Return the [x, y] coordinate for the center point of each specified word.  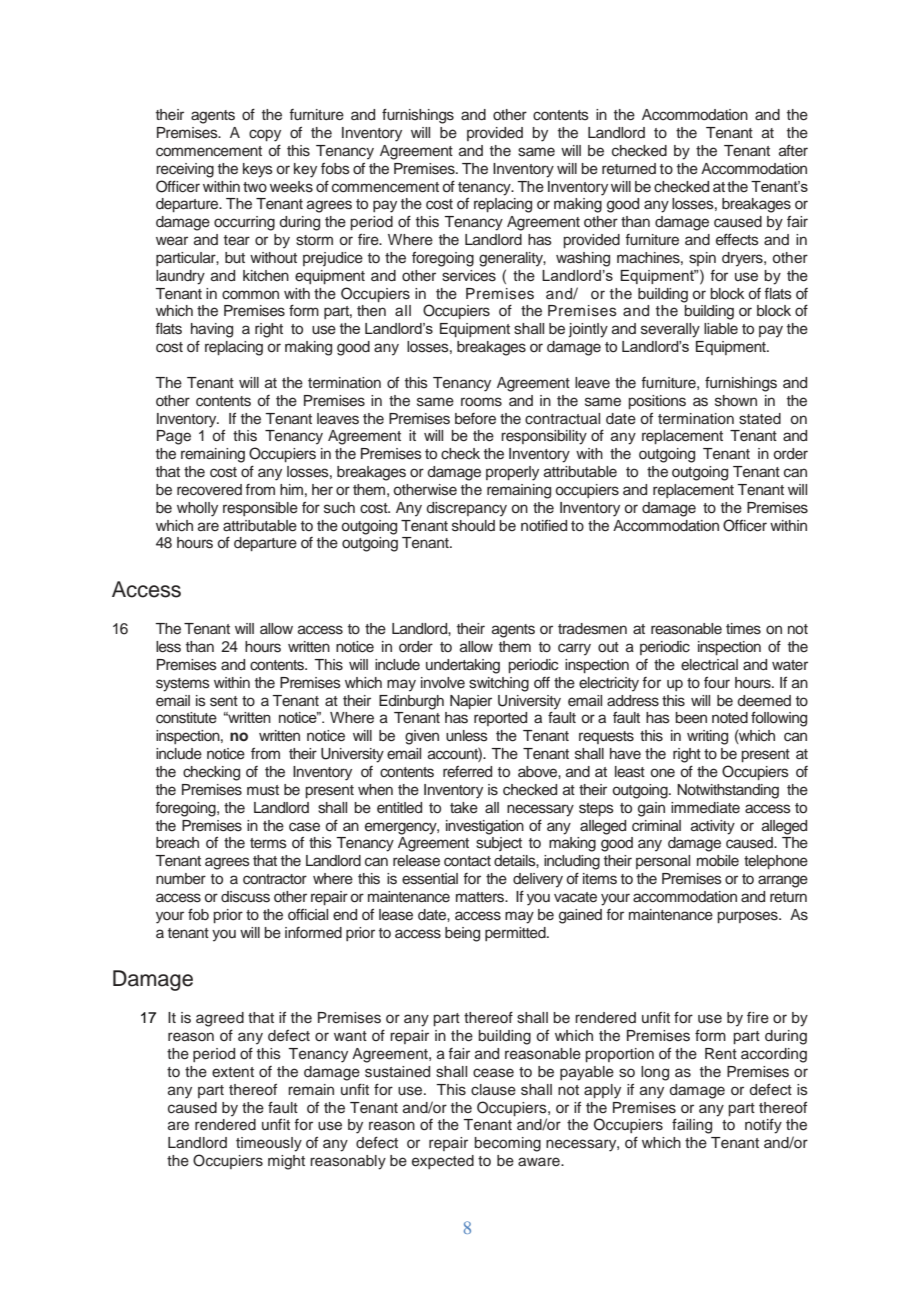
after [793, 150]
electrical [709, 665]
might [286, 1162]
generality [512, 259]
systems [183, 685]
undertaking [463, 666]
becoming [507, 1144]
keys [258, 170]
